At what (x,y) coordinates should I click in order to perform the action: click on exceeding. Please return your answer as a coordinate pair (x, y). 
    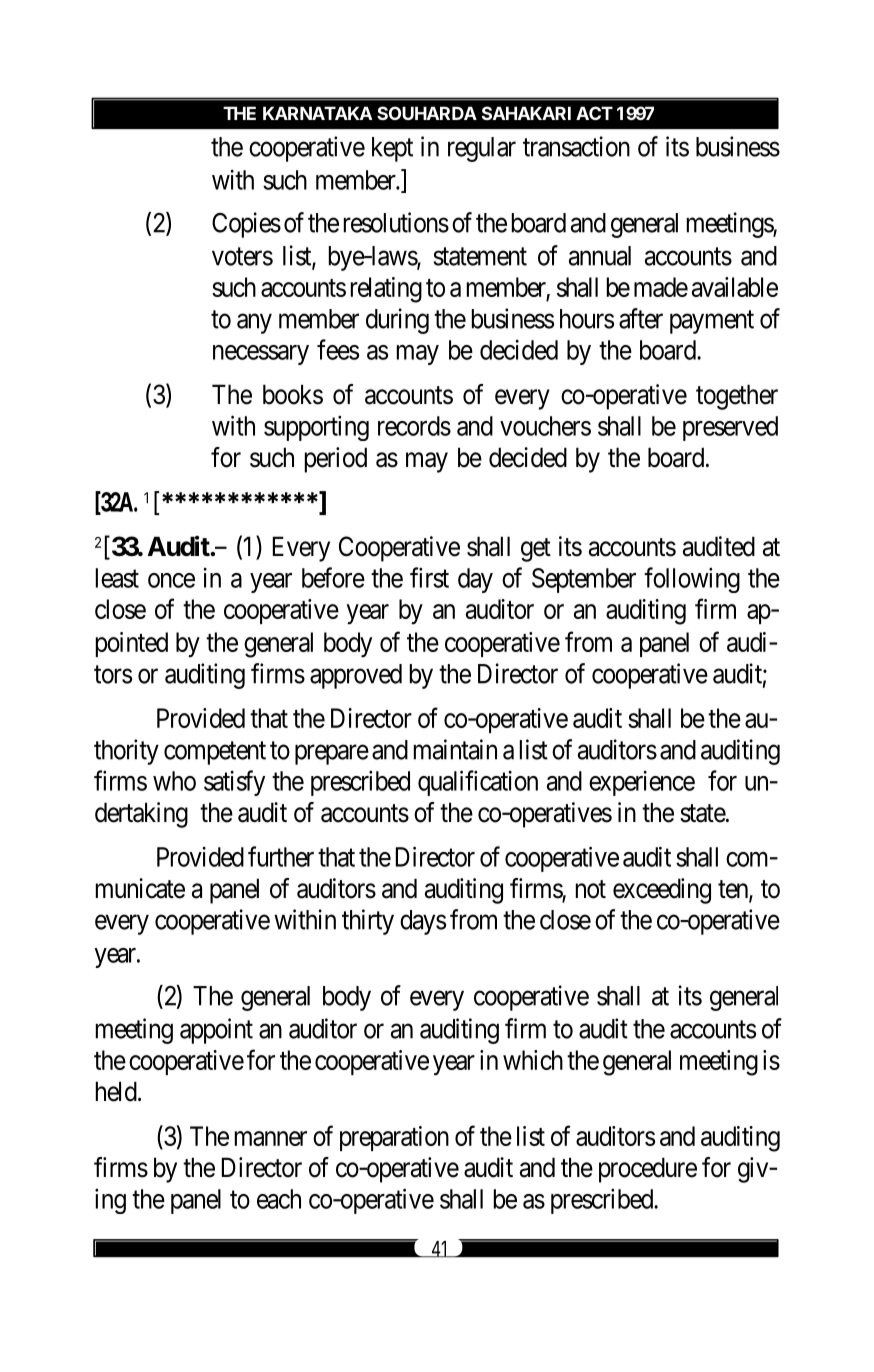
    Looking at the image, I should click on (662, 891).
